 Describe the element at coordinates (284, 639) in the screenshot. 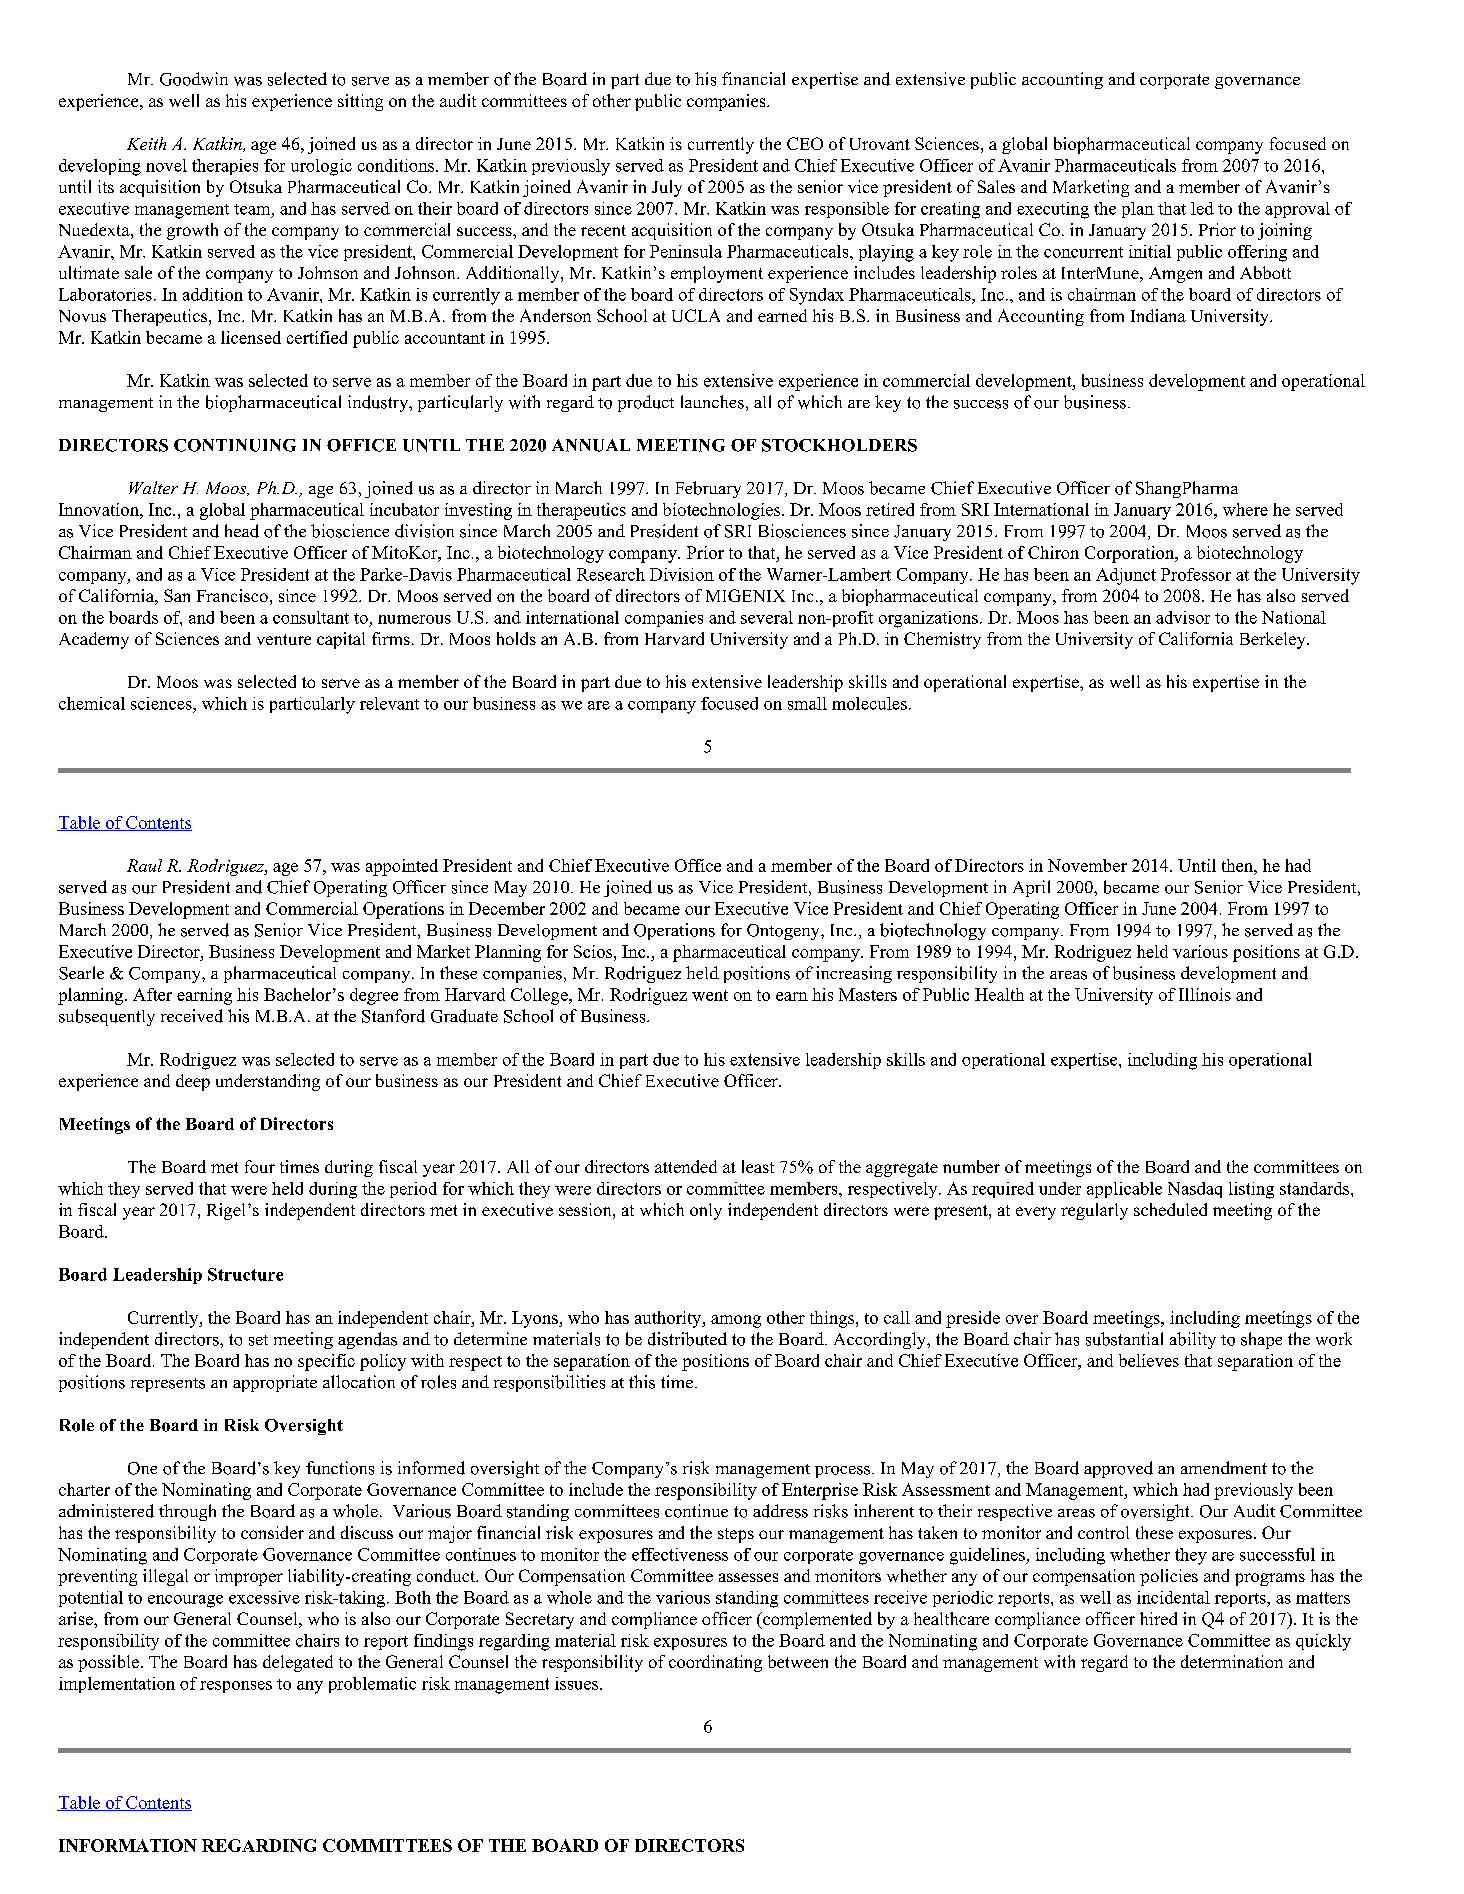

I see `venture` at that location.
